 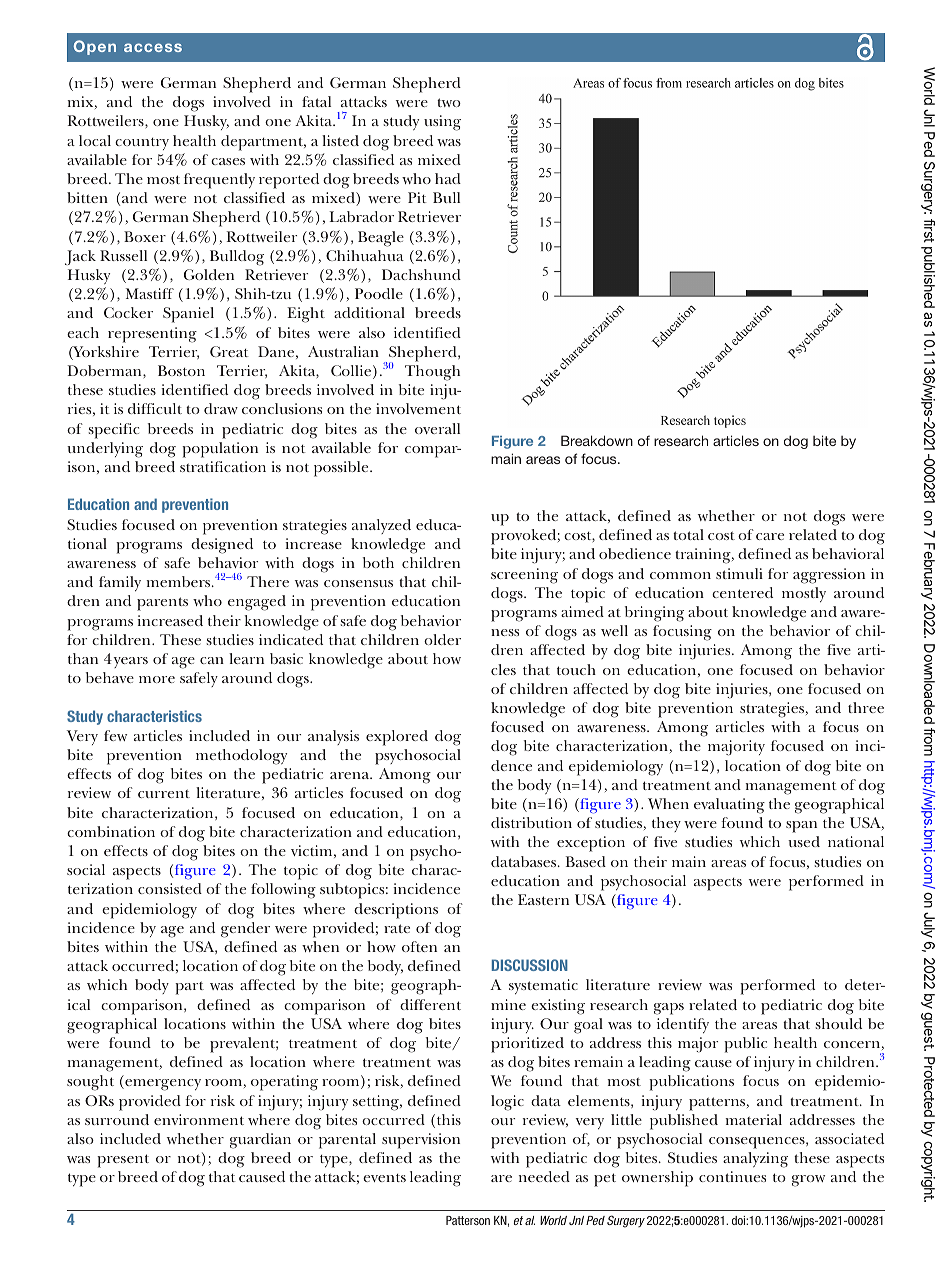 I want to click on environment, so click(x=199, y=1119).
